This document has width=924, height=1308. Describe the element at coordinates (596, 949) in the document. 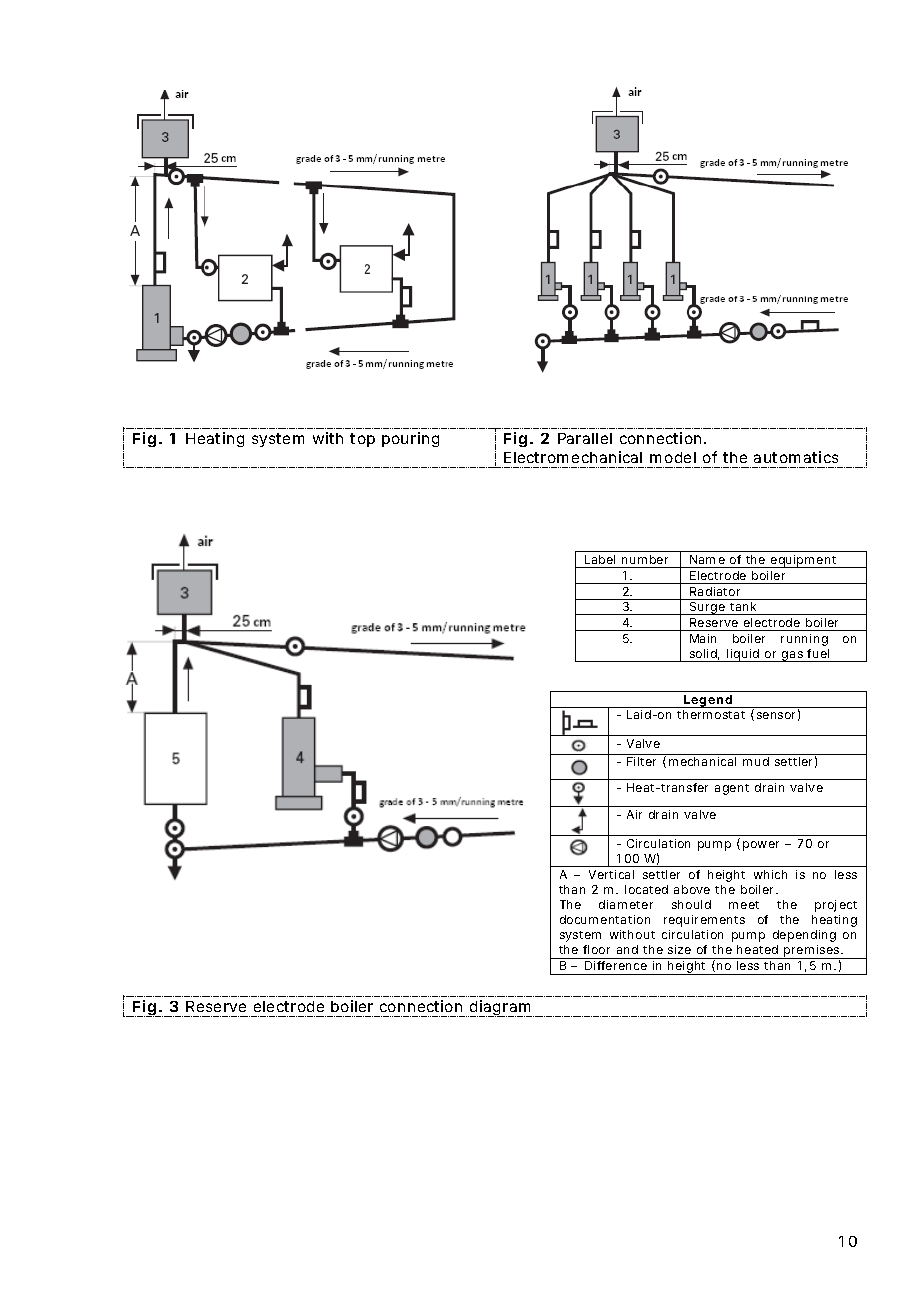

I see `floor` at that location.
